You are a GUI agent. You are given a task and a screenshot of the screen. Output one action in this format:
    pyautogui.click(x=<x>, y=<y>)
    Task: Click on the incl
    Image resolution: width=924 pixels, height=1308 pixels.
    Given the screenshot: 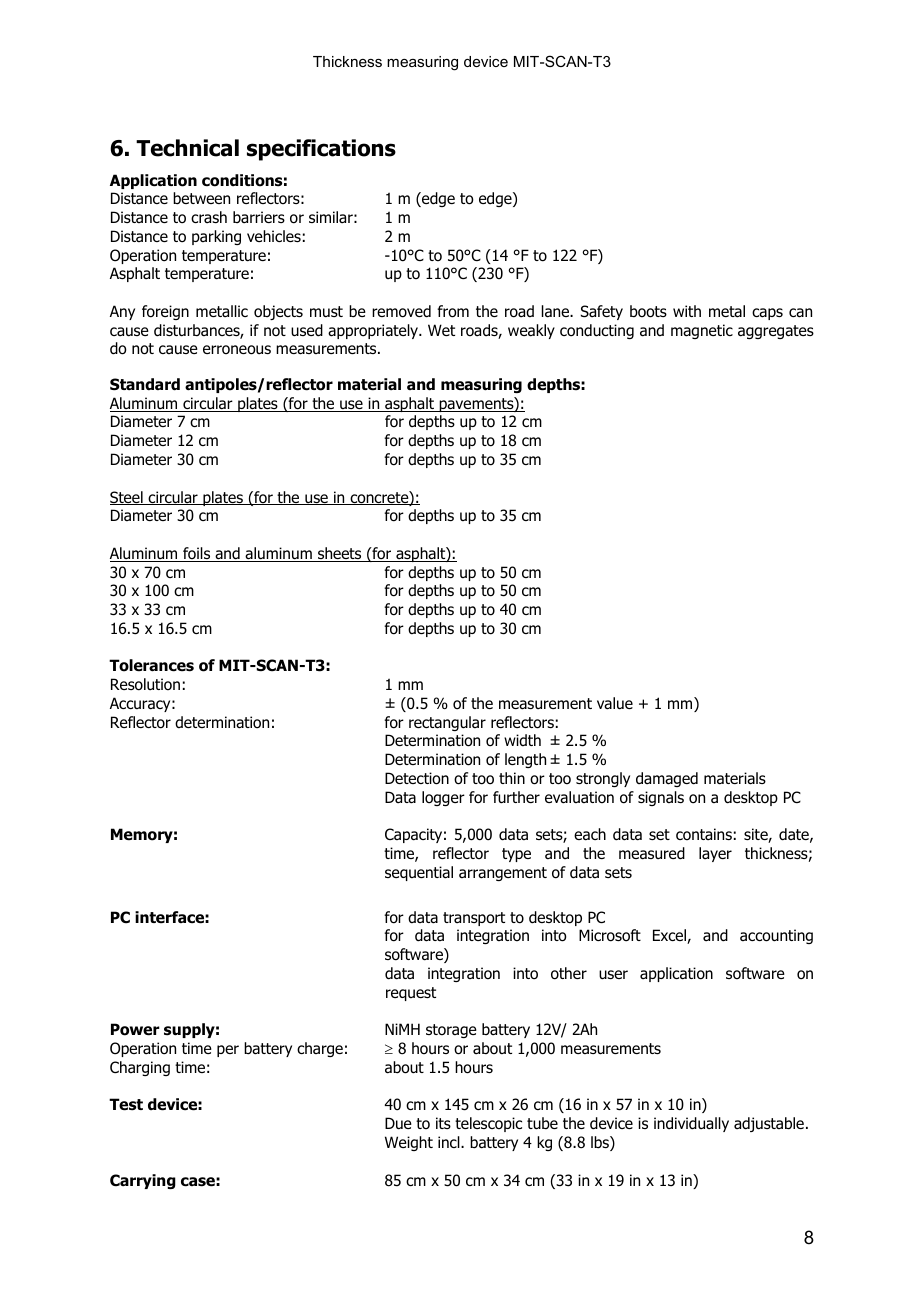 What is the action you would take?
    pyautogui.click(x=450, y=1142)
